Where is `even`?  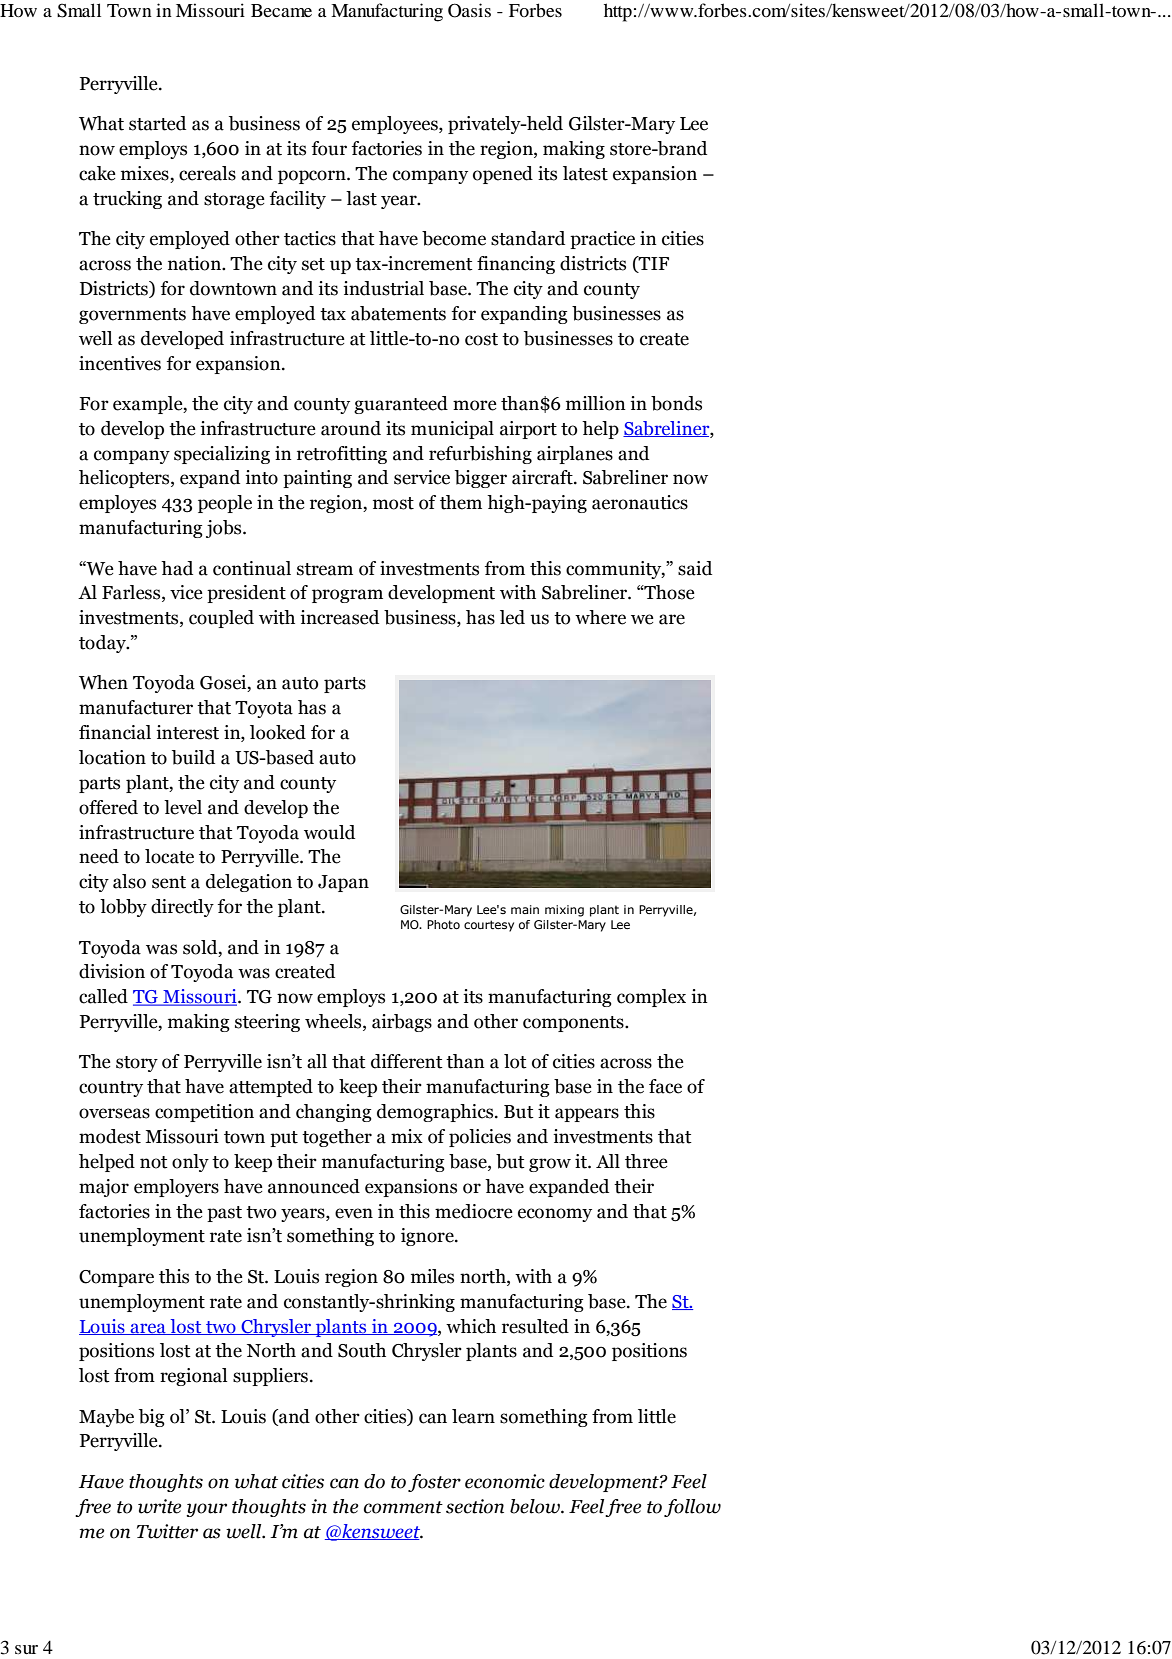 even is located at coordinates (354, 1213).
